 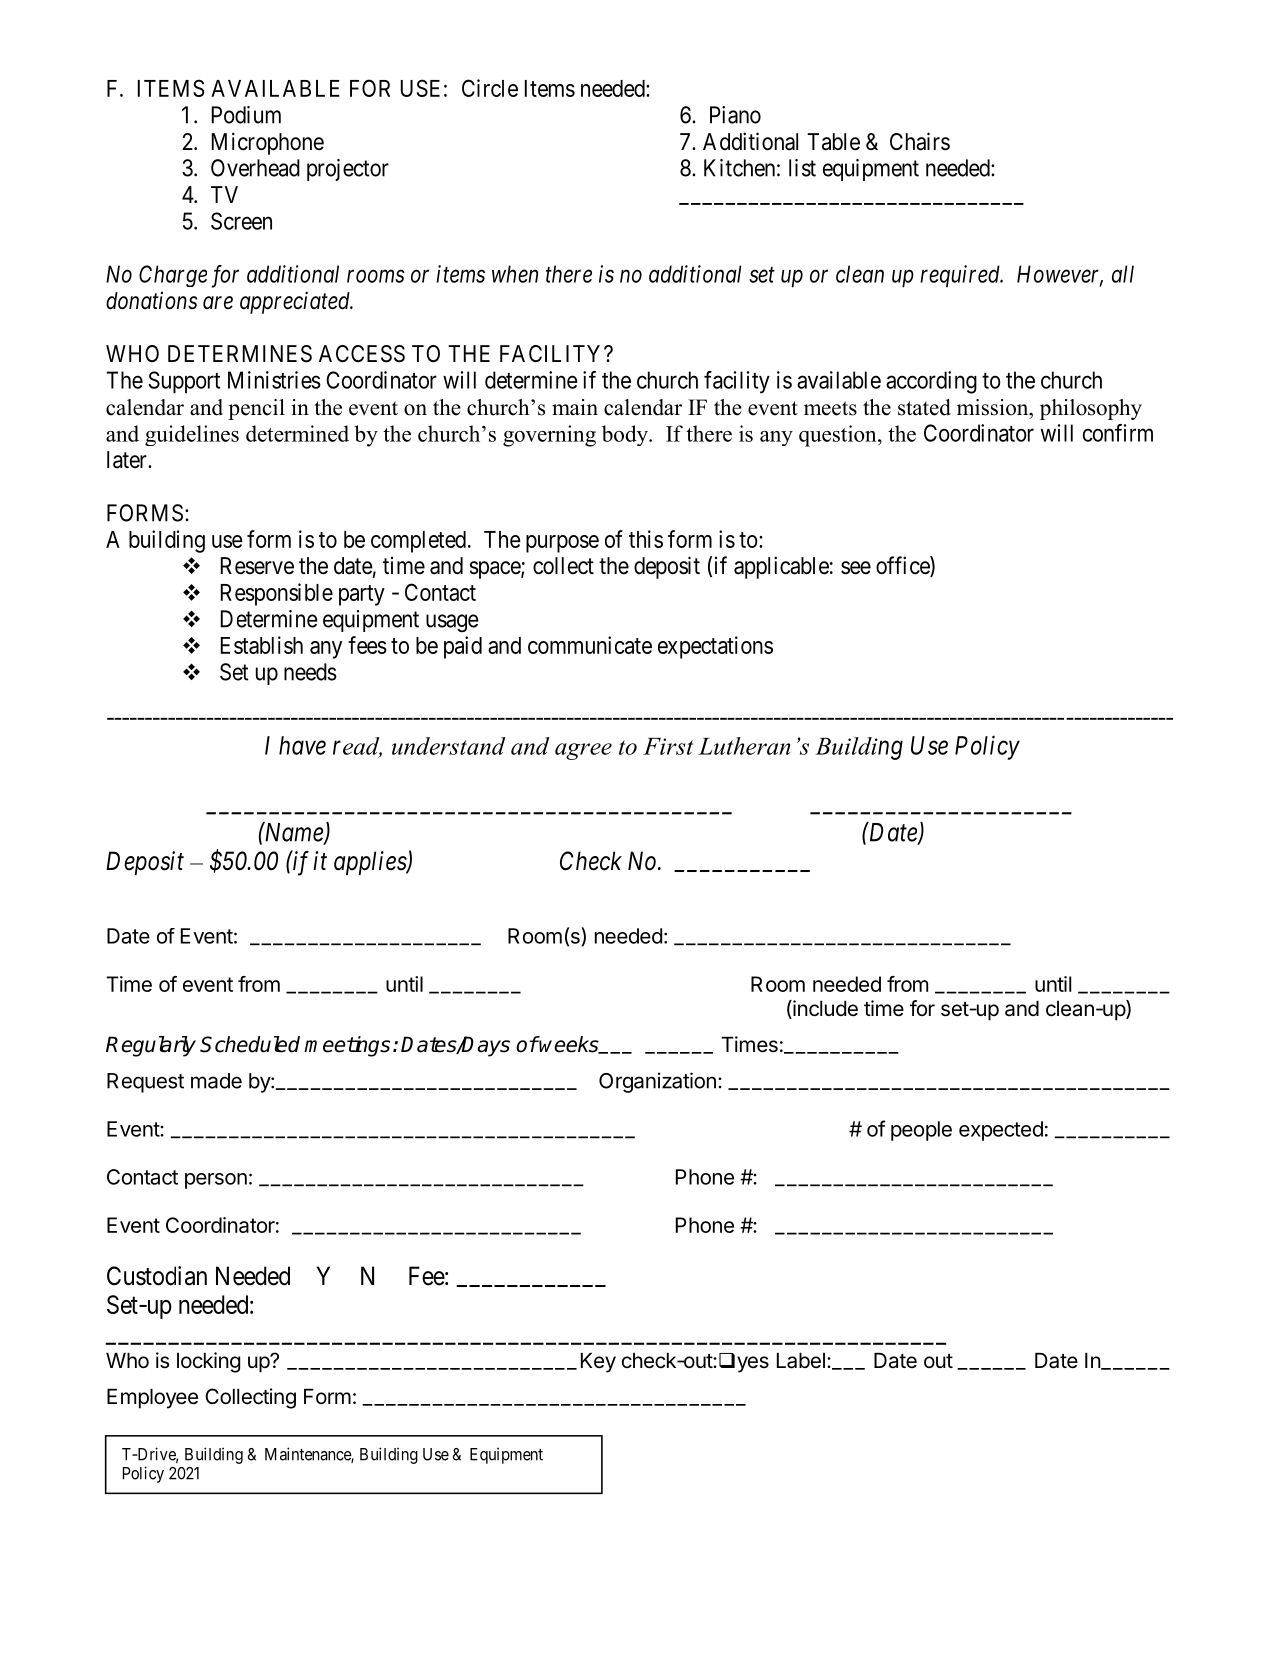 What do you see at coordinates (920, 141) in the image?
I see `Chairs` at bounding box center [920, 141].
